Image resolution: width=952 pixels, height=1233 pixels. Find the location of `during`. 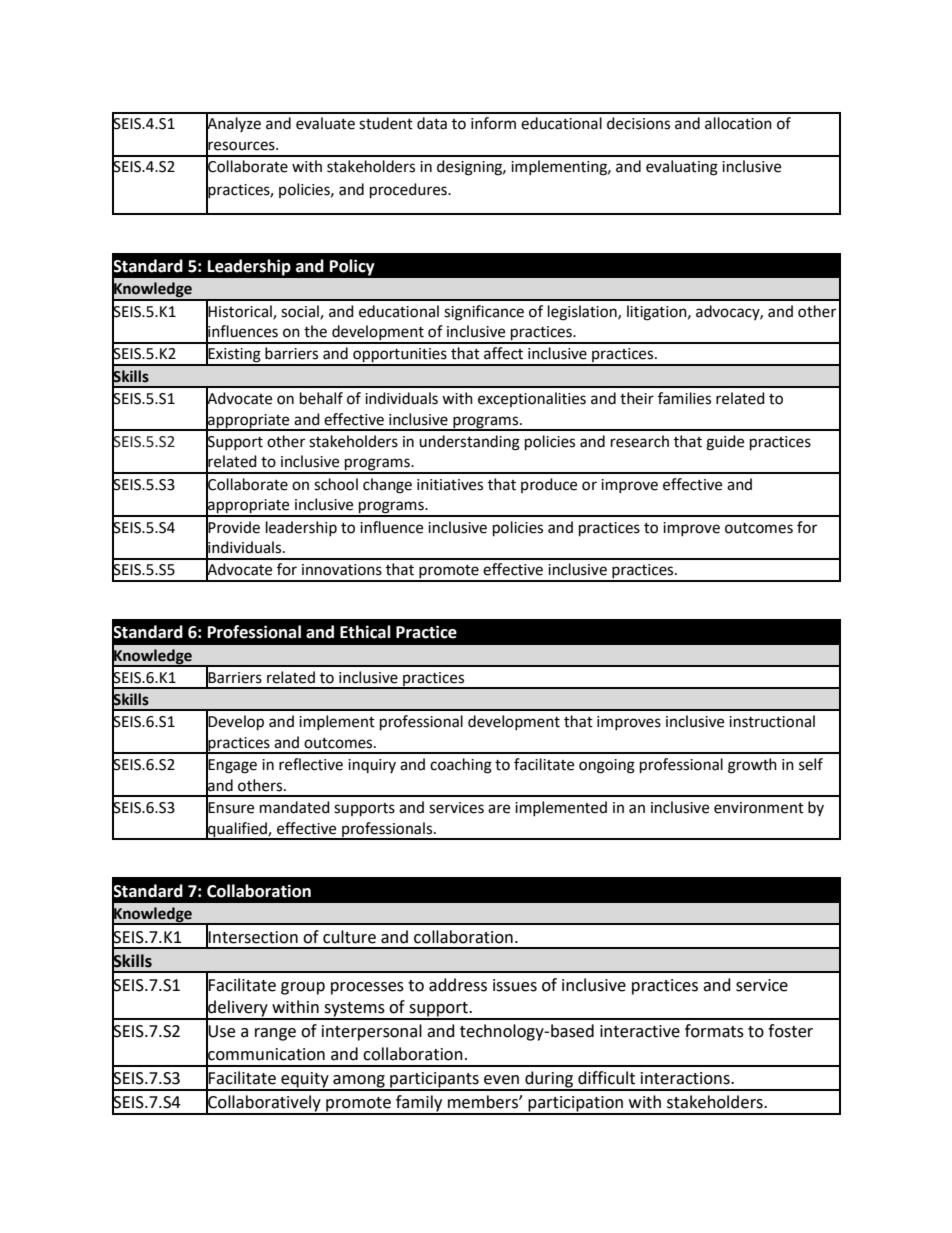

during is located at coordinates (549, 1080).
